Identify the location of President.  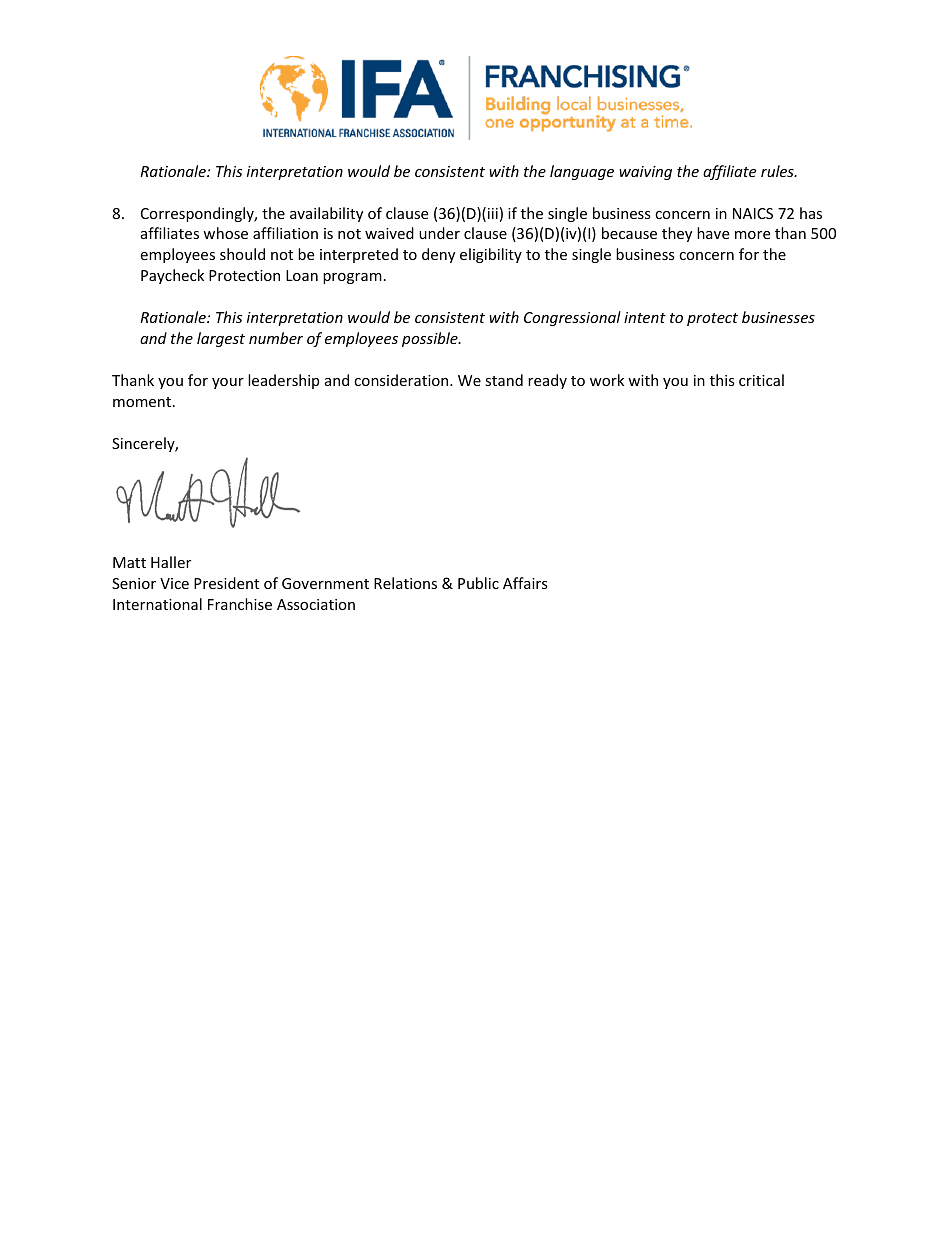
(226, 583).
